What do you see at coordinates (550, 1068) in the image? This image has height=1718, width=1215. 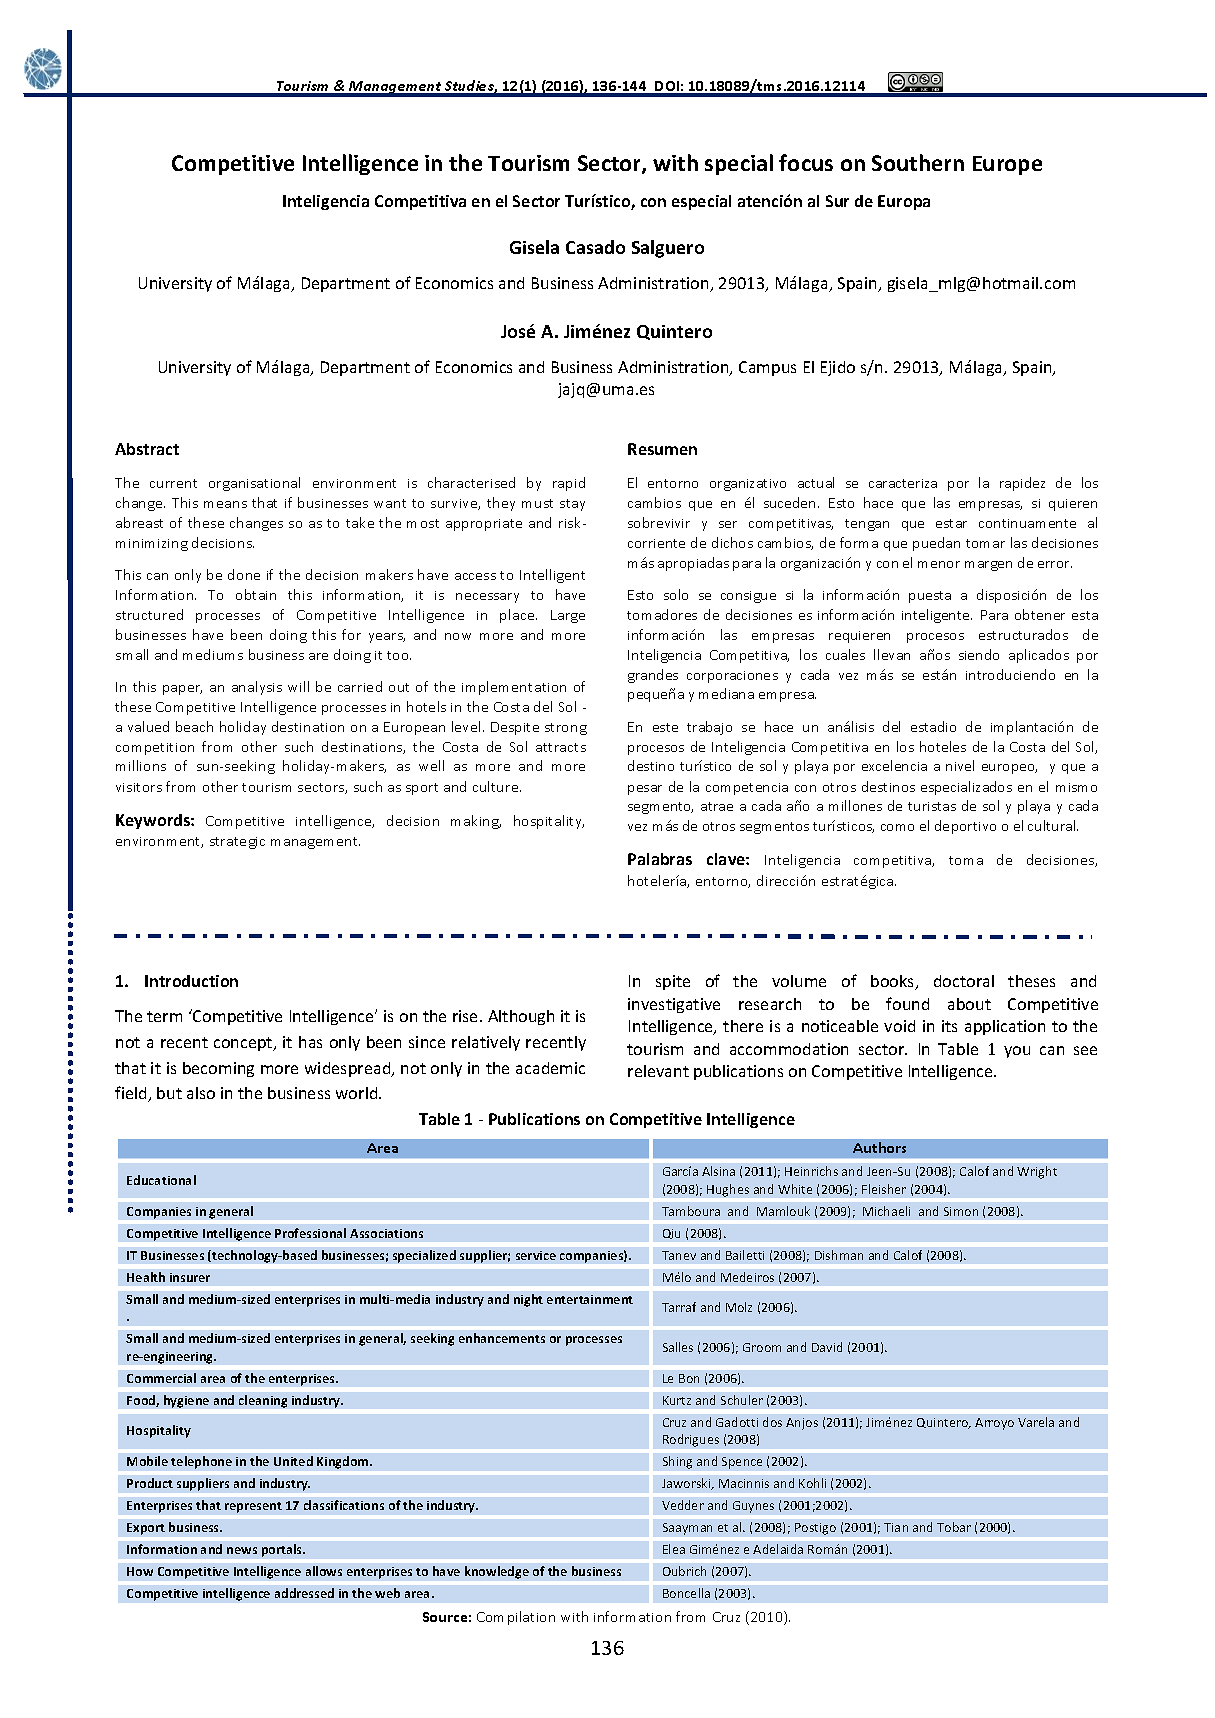 I see `academic` at bounding box center [550, 1068].
